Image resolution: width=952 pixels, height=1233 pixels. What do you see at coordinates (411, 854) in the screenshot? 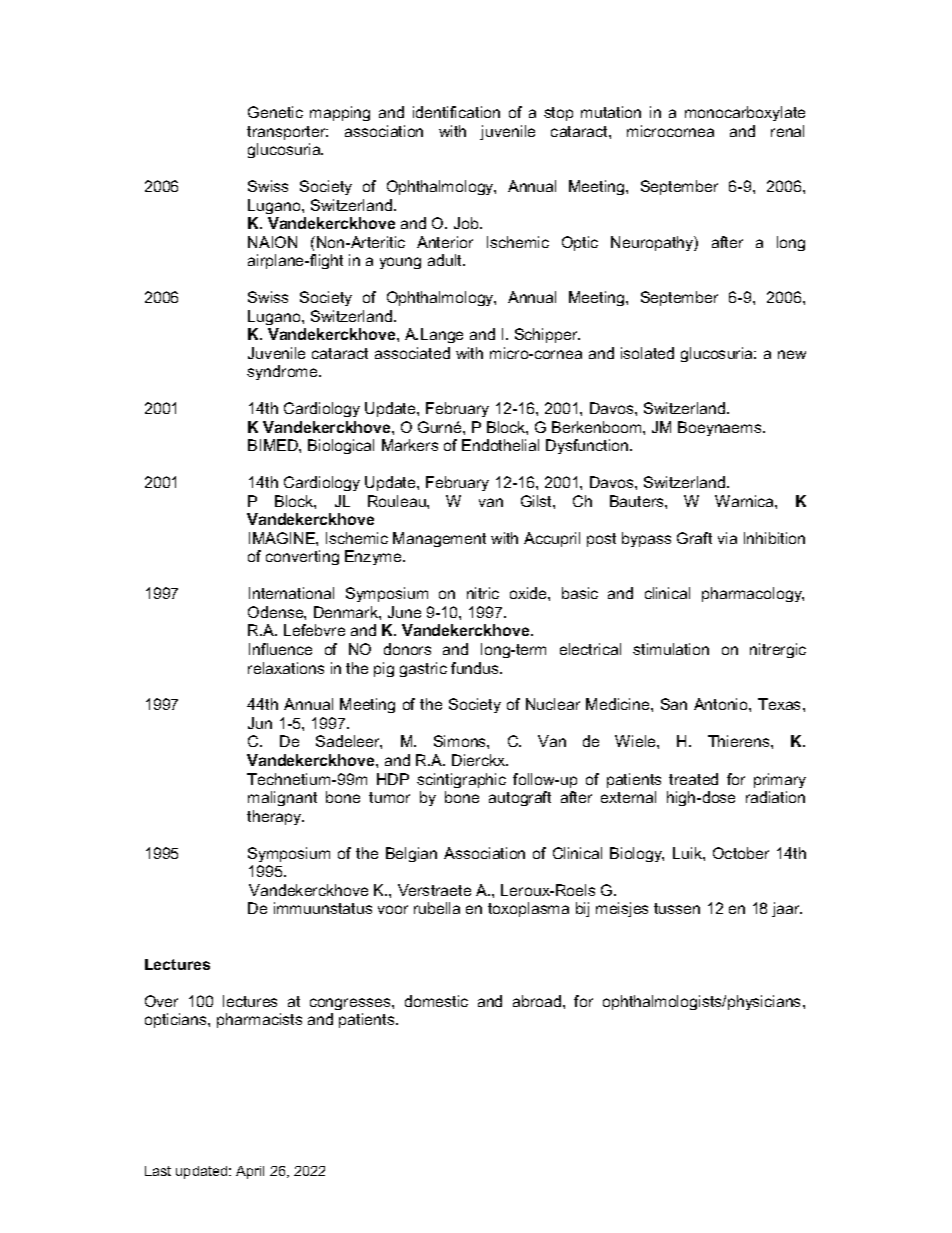
I see `Belgian` at bounding box center [411, 854].
